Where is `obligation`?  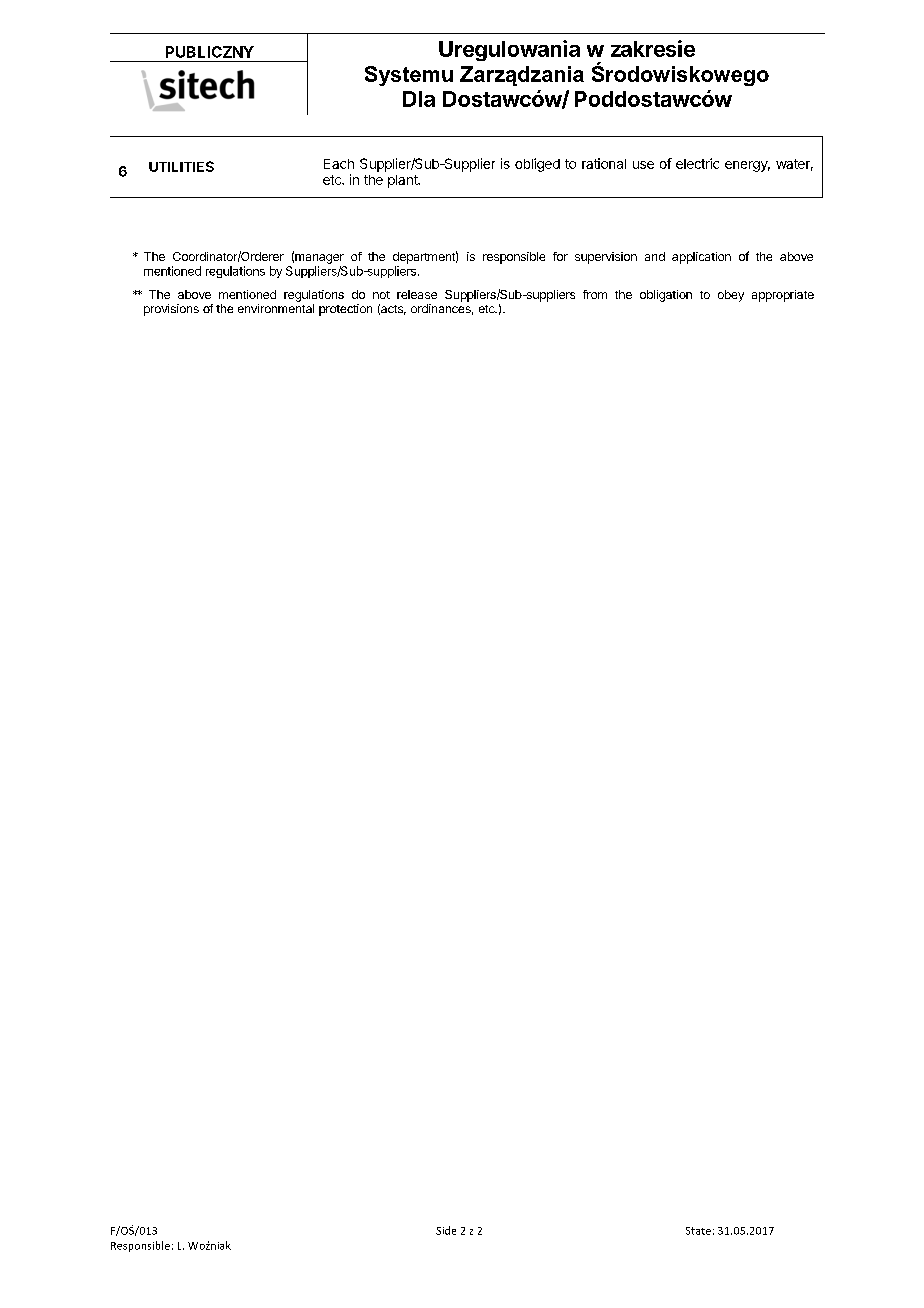
obligation is located at coordinates (666, 296).
